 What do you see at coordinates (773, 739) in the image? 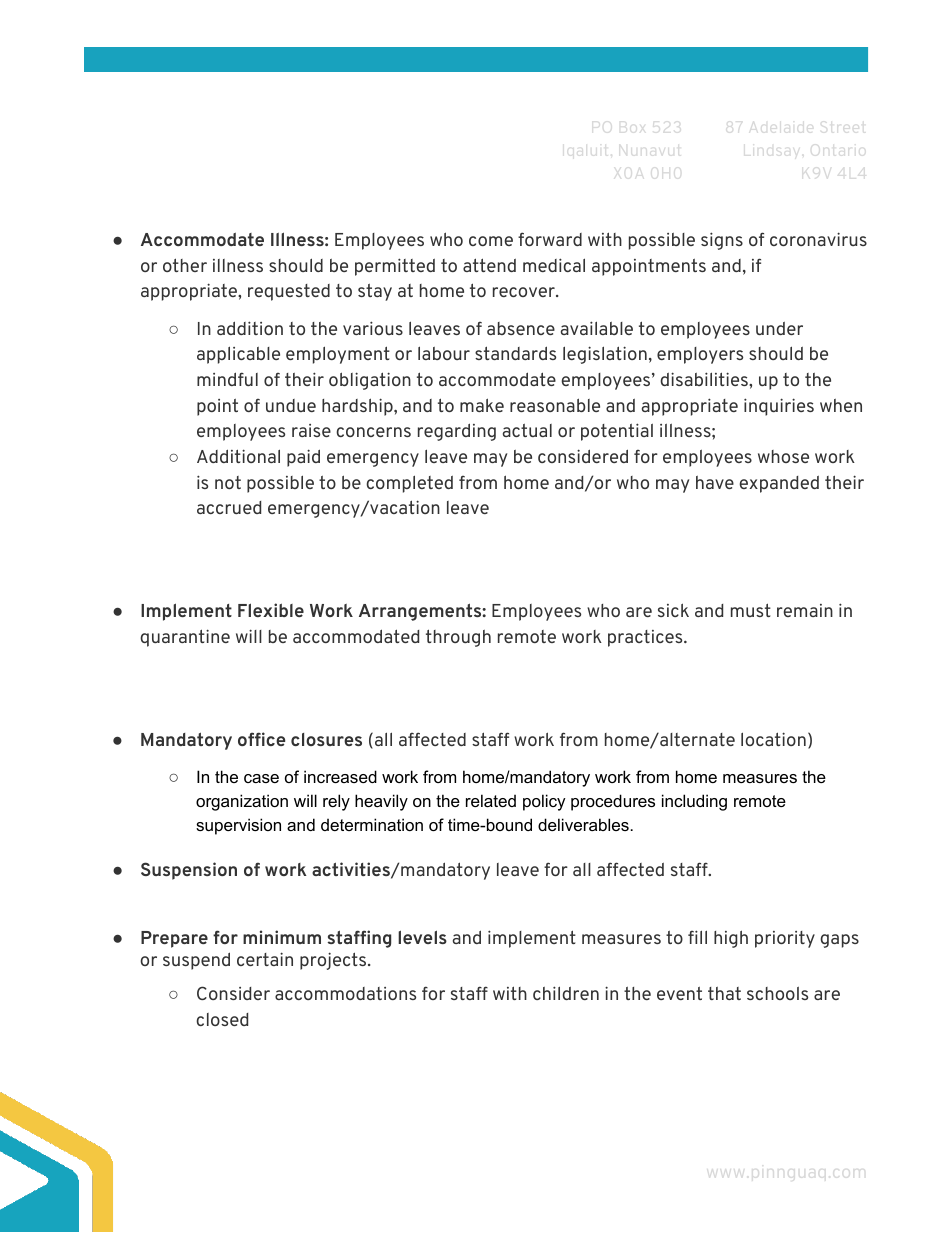
I see `location` at bounding box center [773, 739].
